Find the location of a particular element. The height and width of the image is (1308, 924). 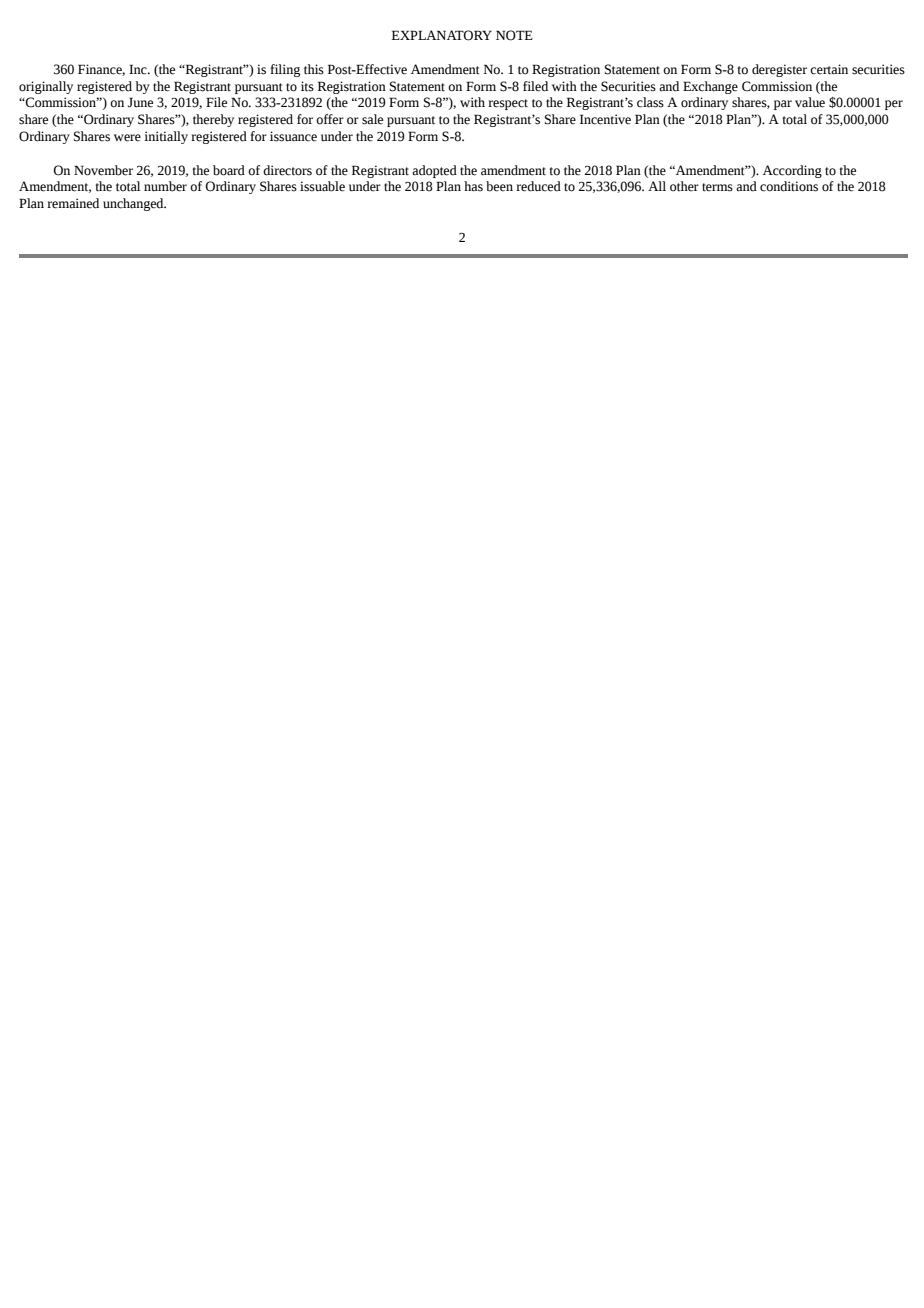

par is located at coordinates (783, 105).
